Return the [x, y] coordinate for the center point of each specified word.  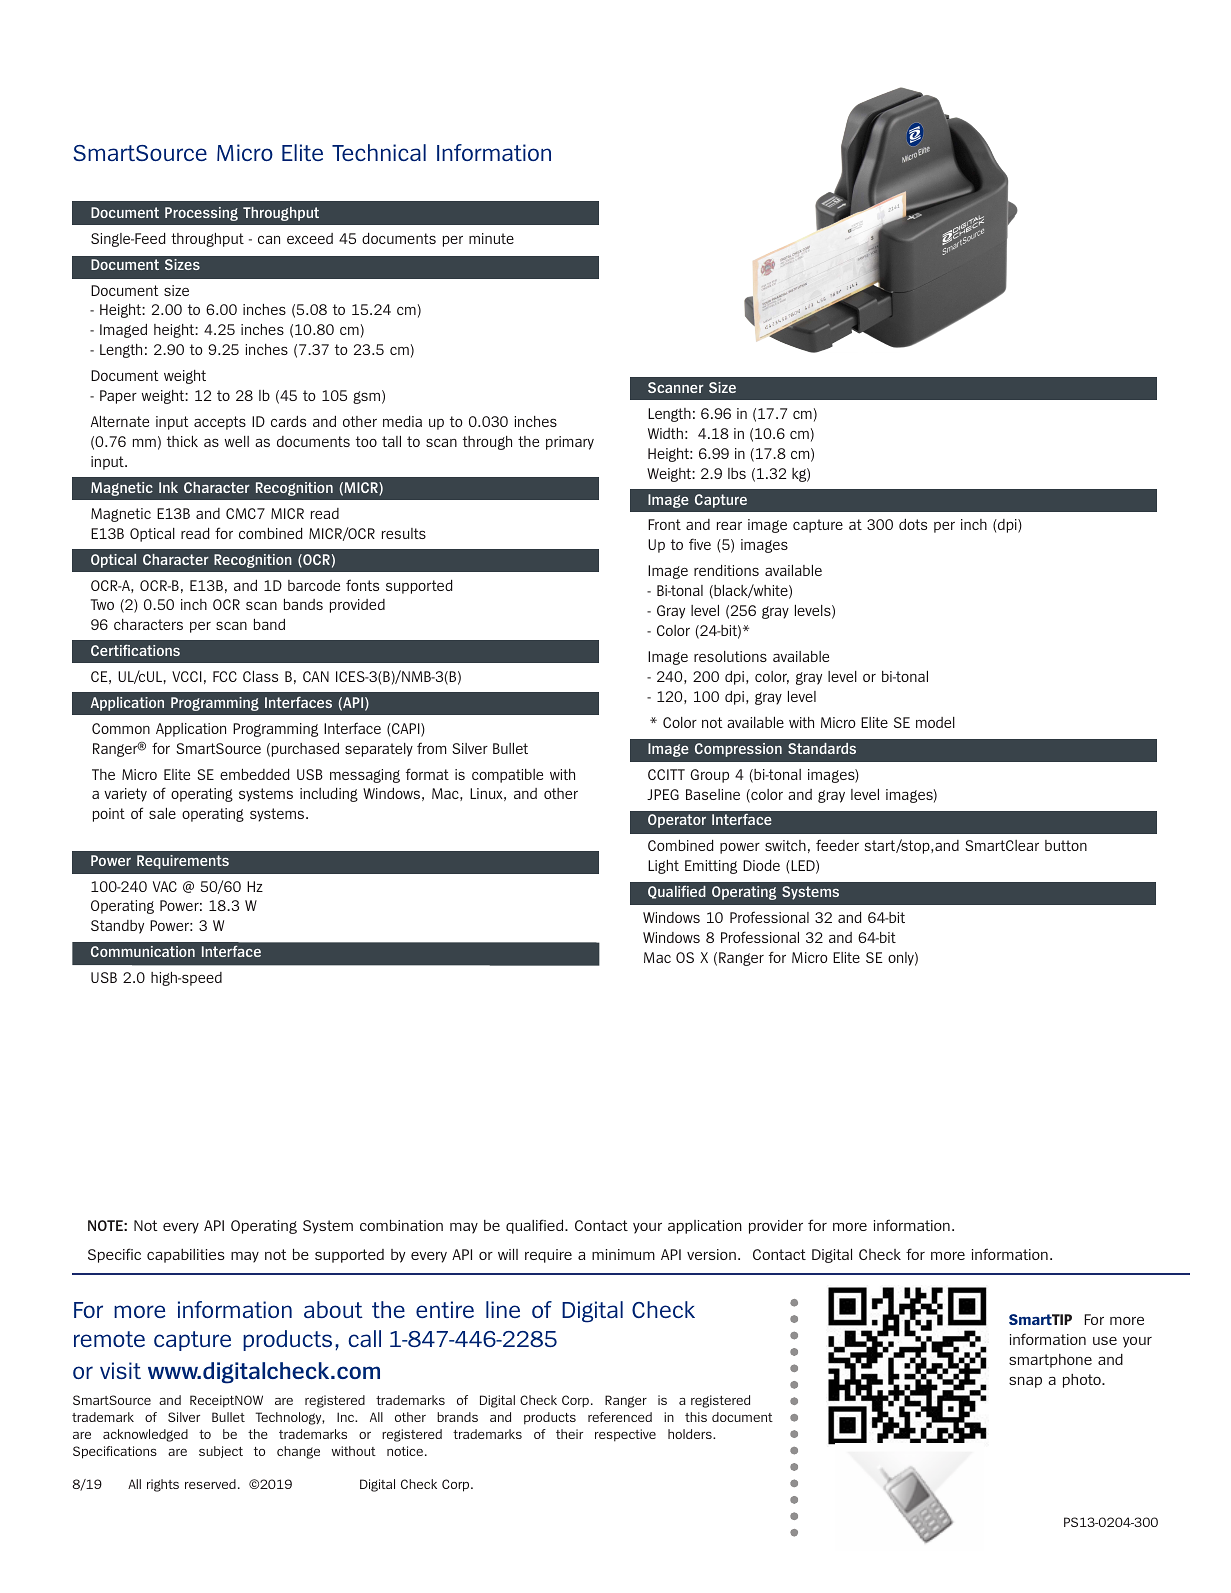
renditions [726, 570]
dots [913, 524]
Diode [761, 865]
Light [663, 867]
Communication [143, 951]
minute [491, 238]
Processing [201, 214]
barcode [314, 585]
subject [221, 1452]
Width [665, 433]
